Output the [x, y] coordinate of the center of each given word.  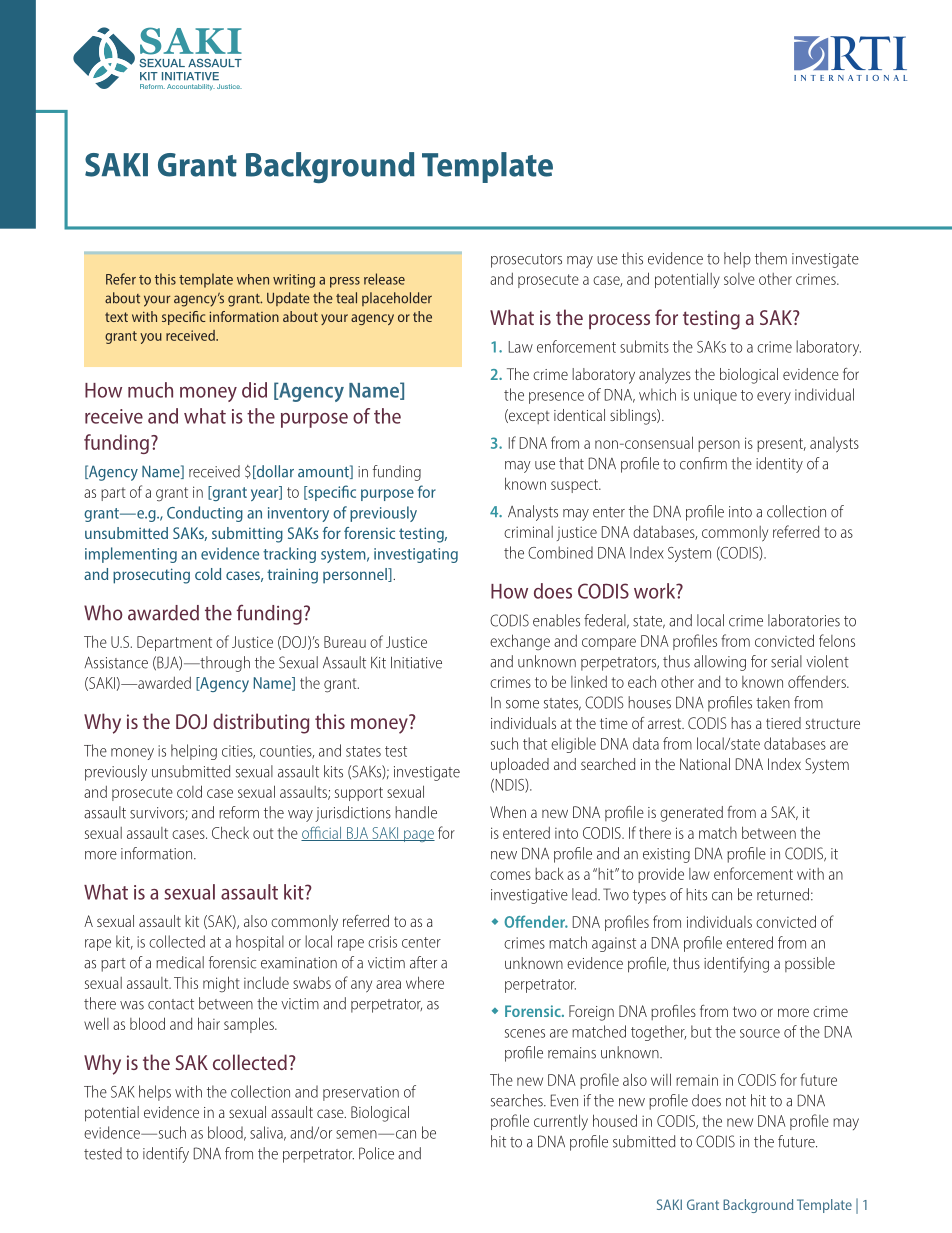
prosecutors [526, 261]
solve [739, 279]
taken [773, 702]
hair [209, 1023]
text [116, 317]
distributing [261, 723]
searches [518, 1100]
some [522, 704]
